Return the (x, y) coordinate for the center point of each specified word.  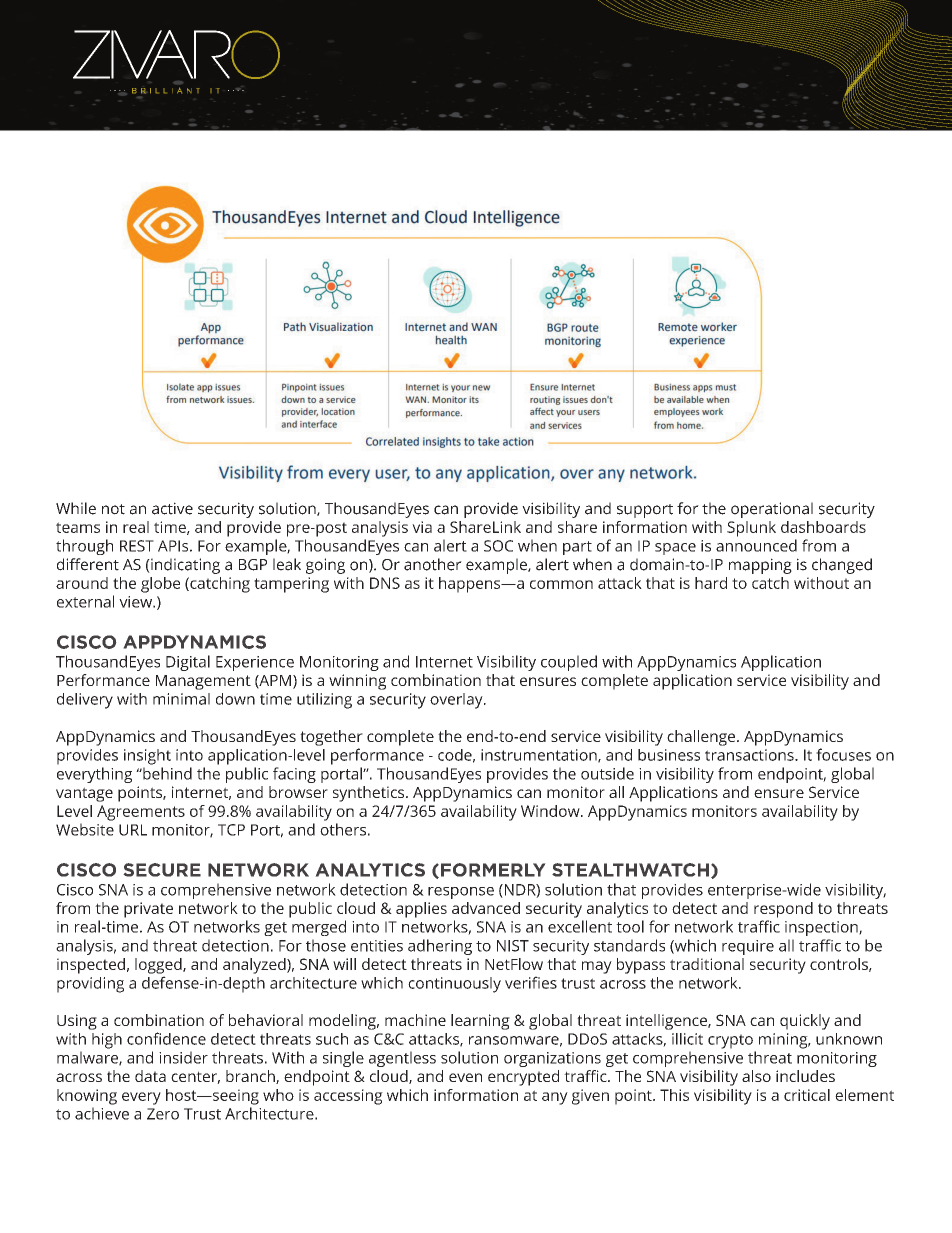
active (172, 508)
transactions (750, 755)
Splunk (751, 529)
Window (551, 811)
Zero (163, 1114)
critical (807, 1095)
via (422, 527)
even (465, 1077)
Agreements (141, 813)
